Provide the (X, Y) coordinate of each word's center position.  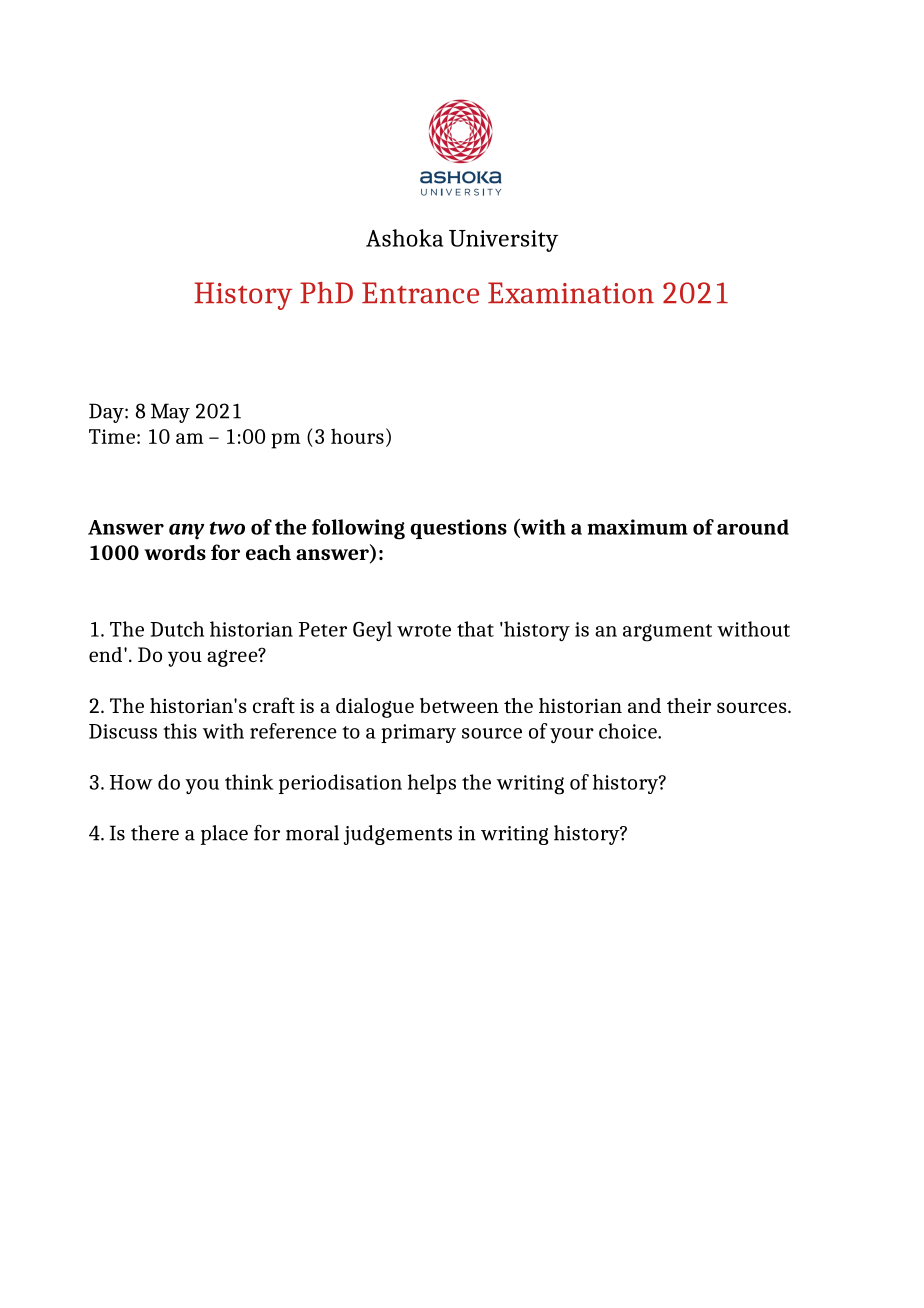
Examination (571, 293)
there (155, 833)
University (503, 241)
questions (458, 529)
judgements (398, 835)
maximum (638, 527)
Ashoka (404, 238)
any (186, 531)
